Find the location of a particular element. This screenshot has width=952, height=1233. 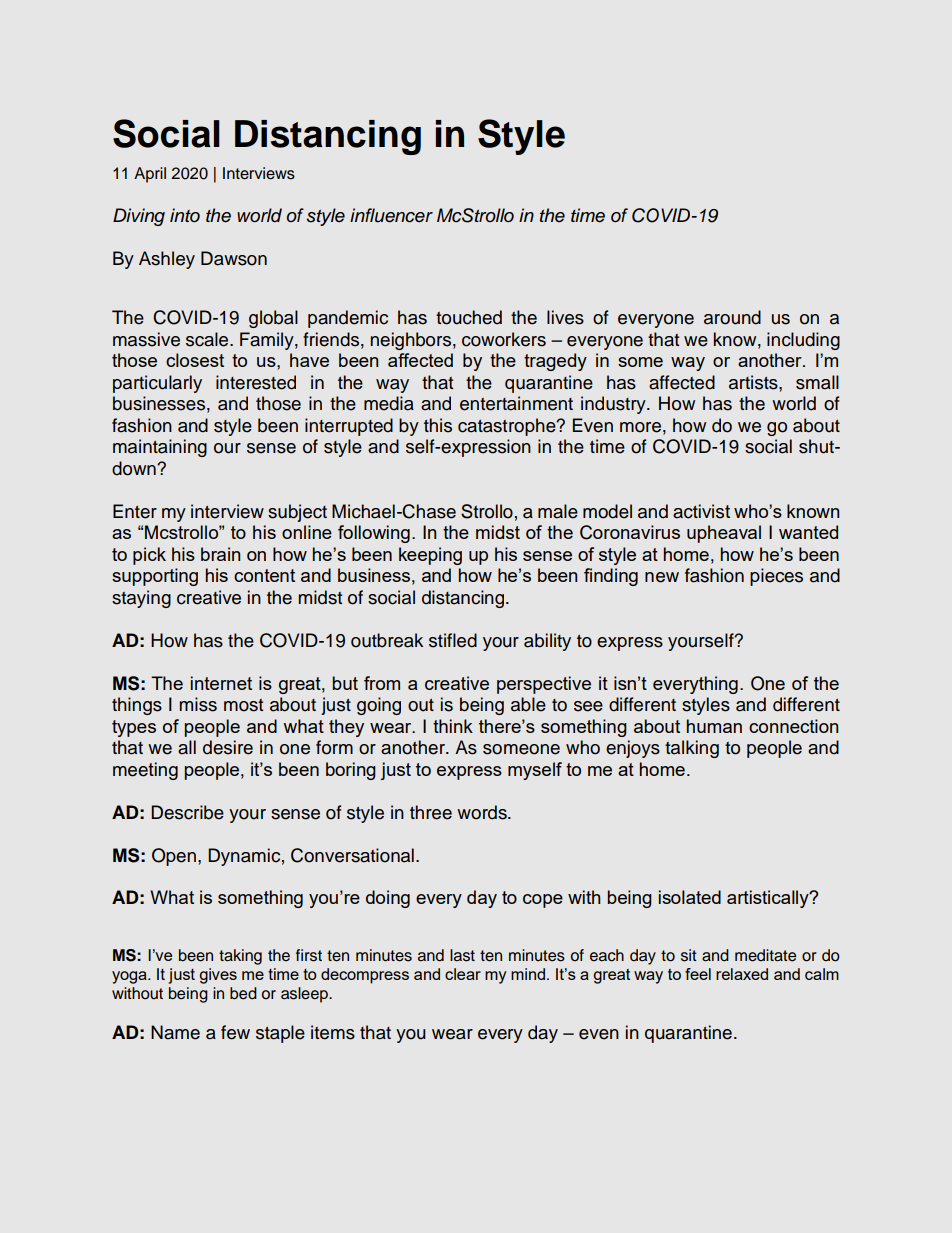

bed is located at coordinates (243, 993).
